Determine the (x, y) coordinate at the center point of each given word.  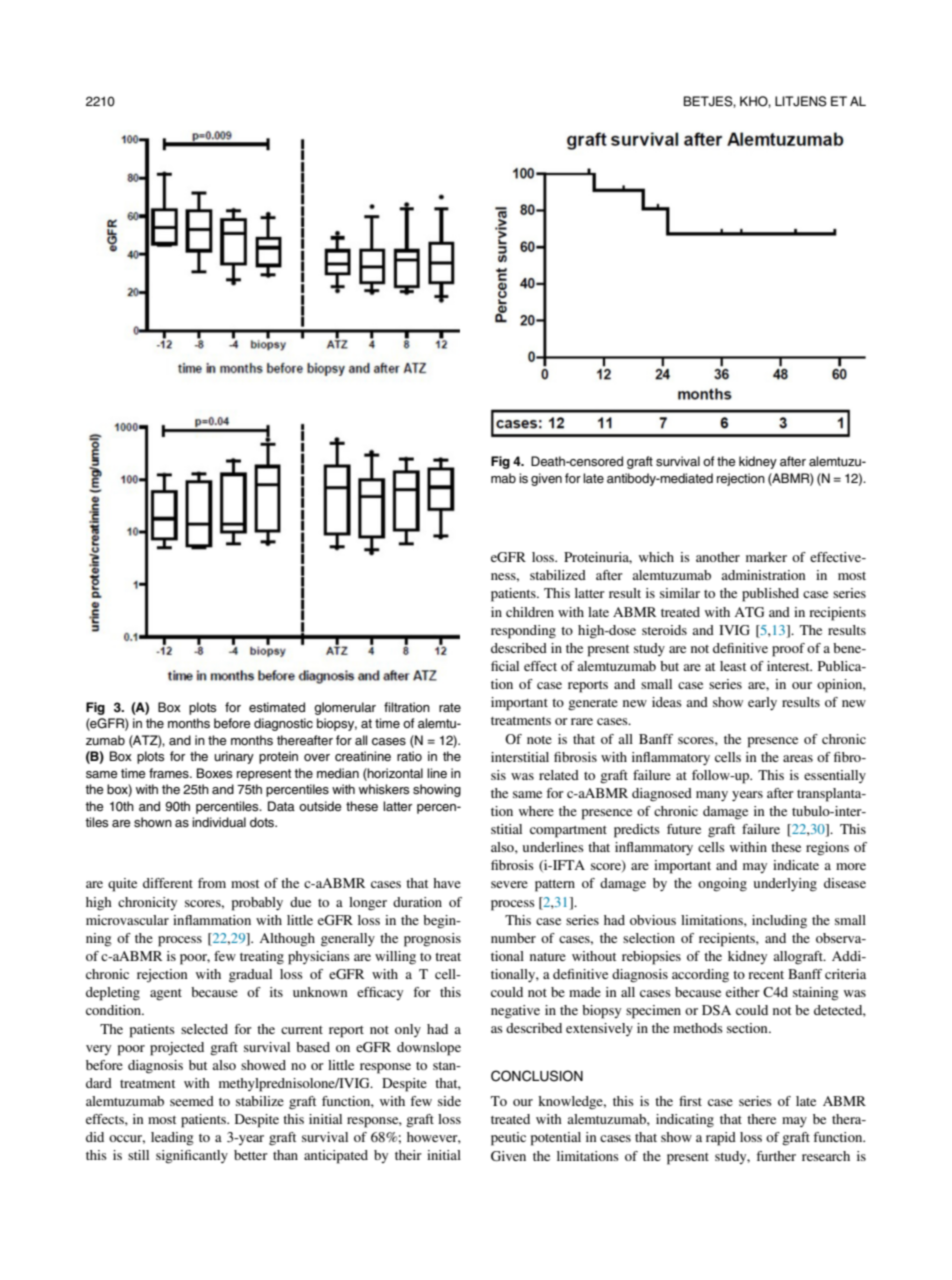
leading (172, 1139)
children (530, 612)
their (408, 1155)
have (447, 883)
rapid (721, 1139)
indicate (796, 865)
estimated (277, 707)
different (168, 883)
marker (766, 557)
